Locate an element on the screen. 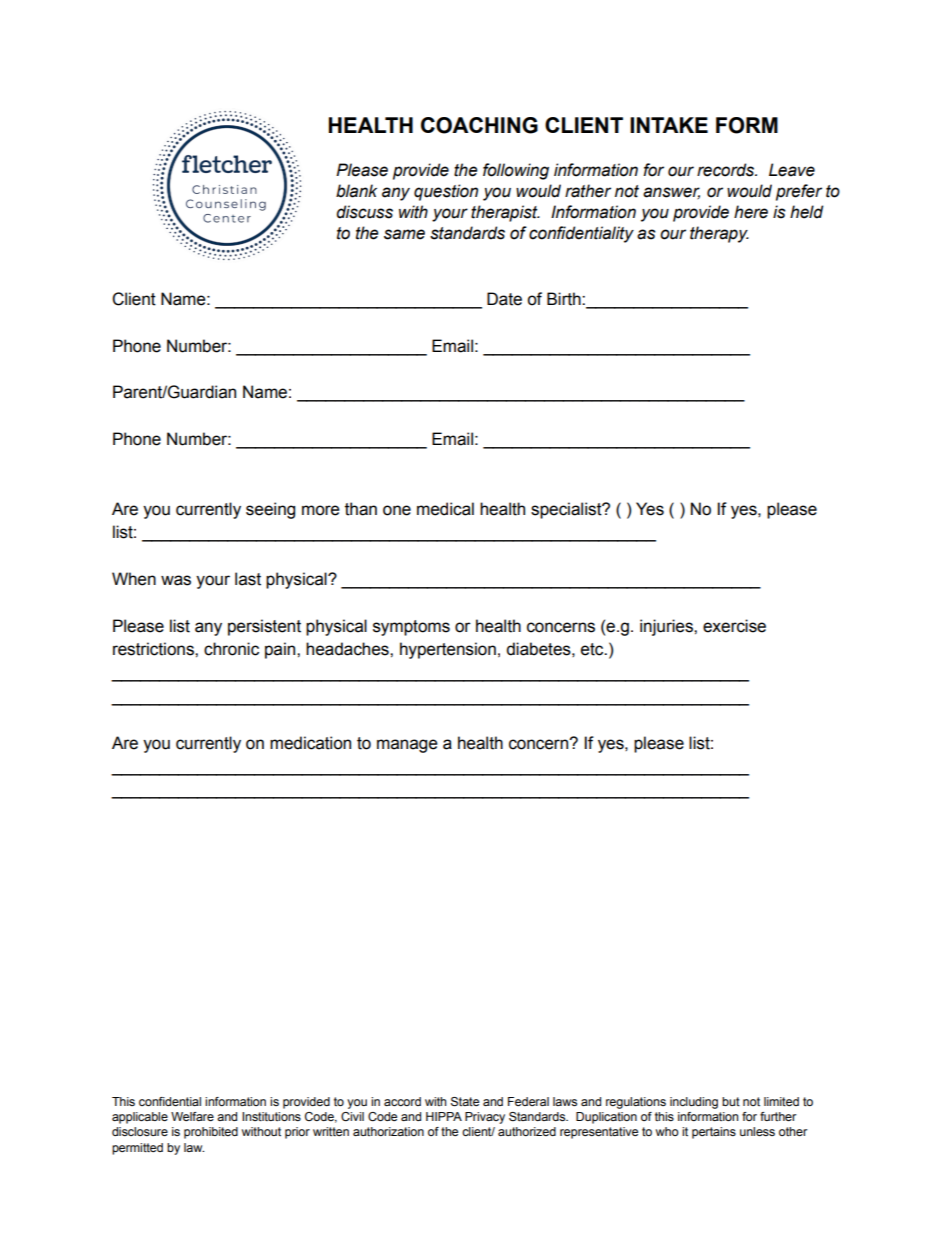 The image size is (952, 1233). hypertension is located at coordinates (448, 650).
